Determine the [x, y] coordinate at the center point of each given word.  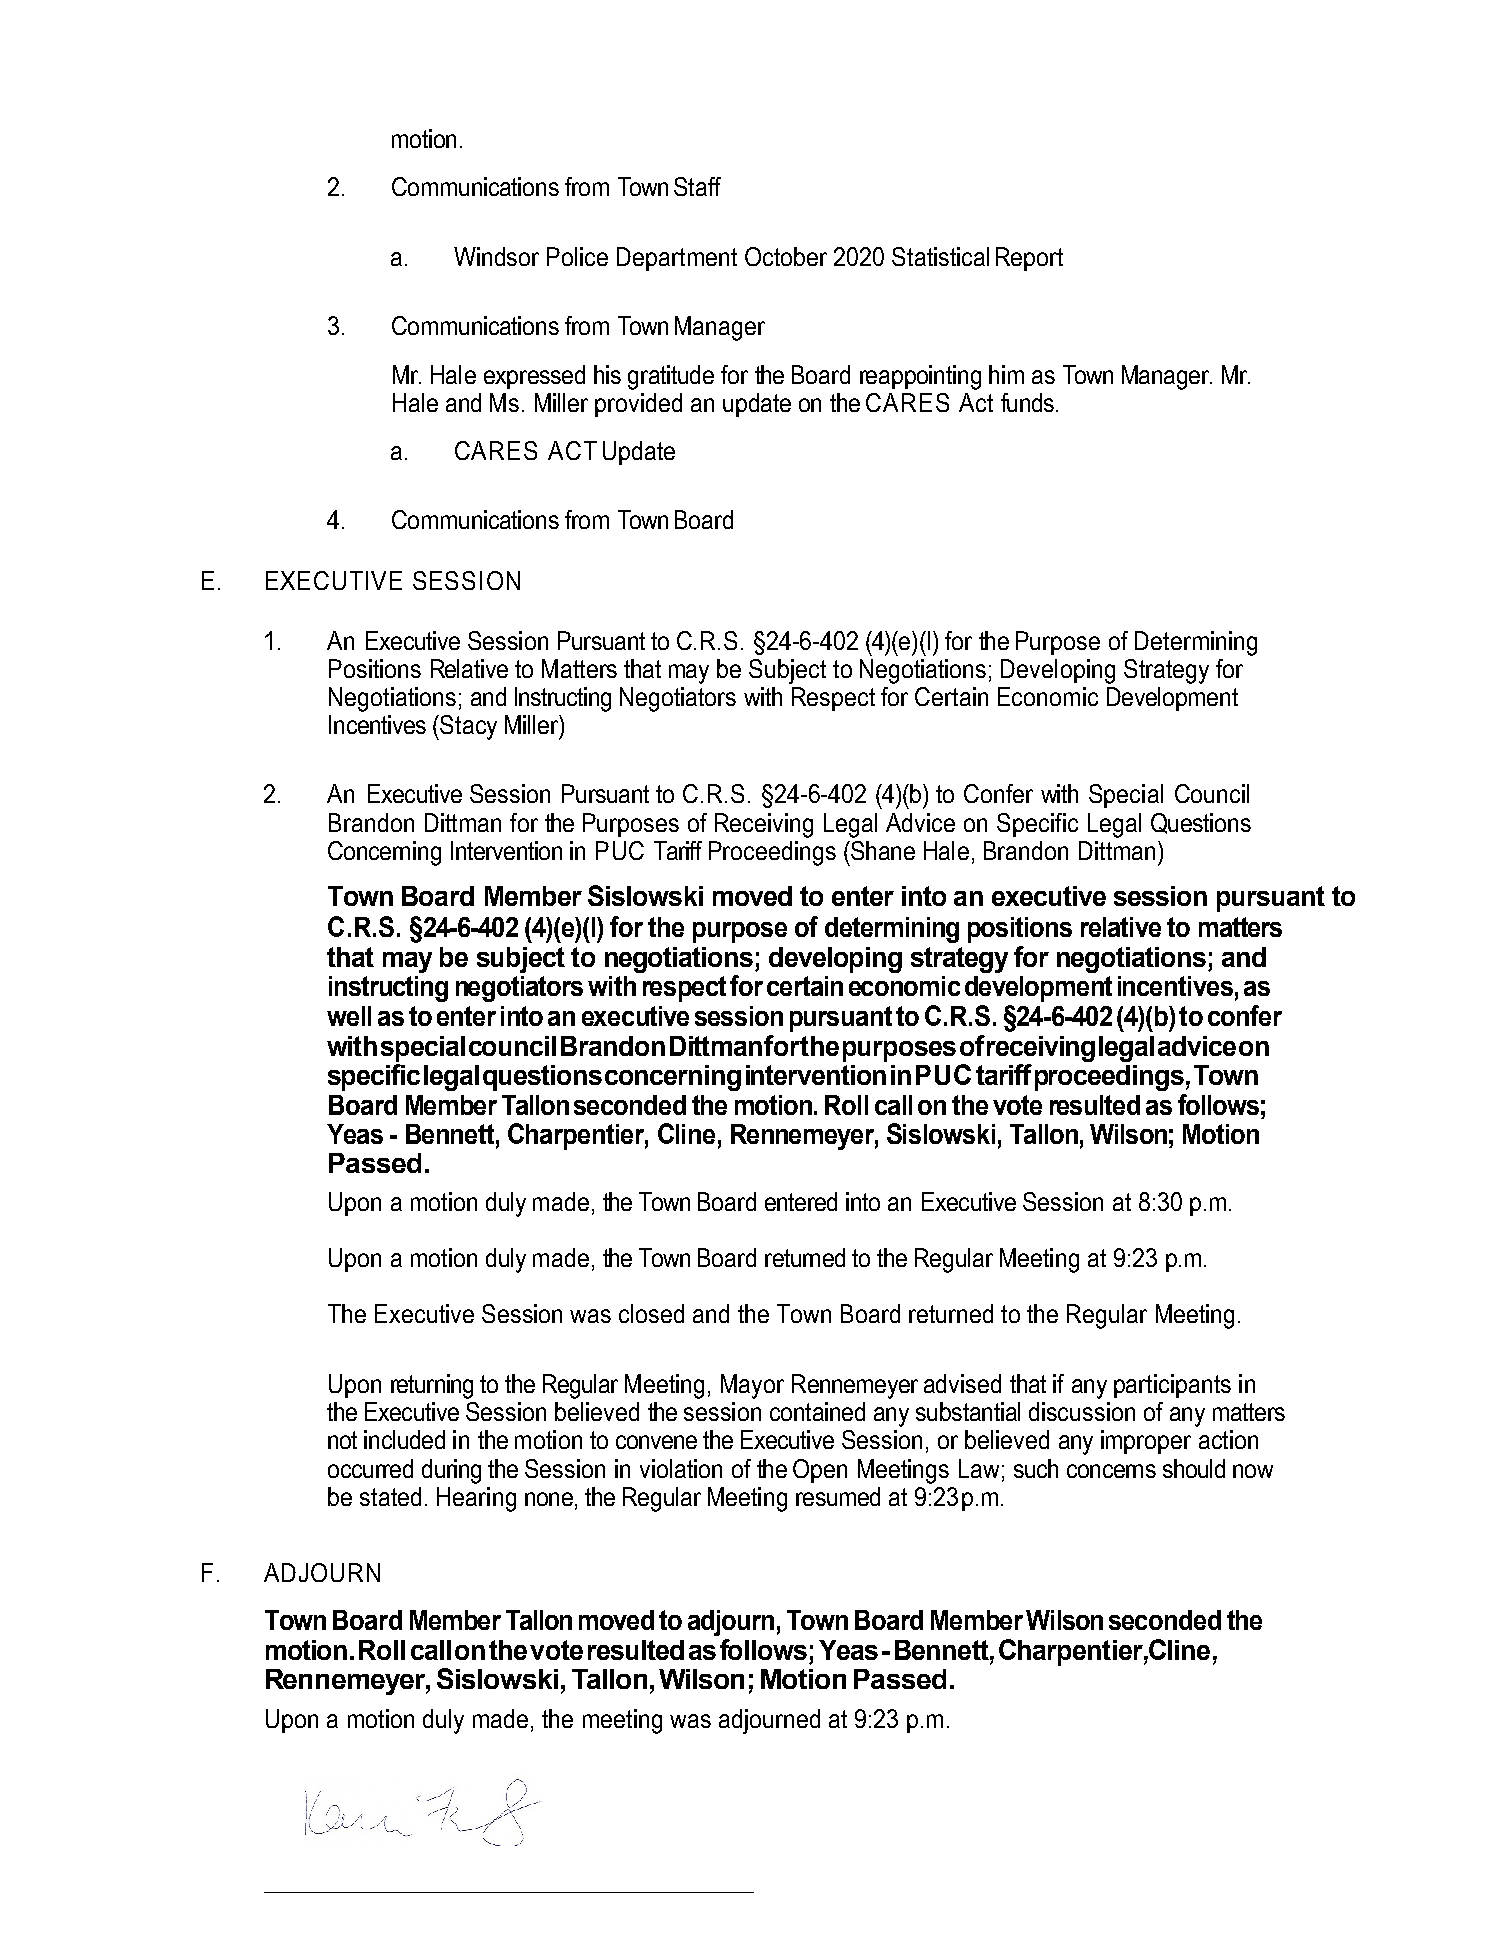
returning [432, 1386]
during [451, 1471]
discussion [1082, 1411]
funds [1027, 402]
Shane [882, 850]
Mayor [752, 1386]
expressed [534, 377]
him [1006, 374]
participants [1172, 1386]
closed [651, 1313]
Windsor [496, 256]
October [786, 256]
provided [638, 405]
